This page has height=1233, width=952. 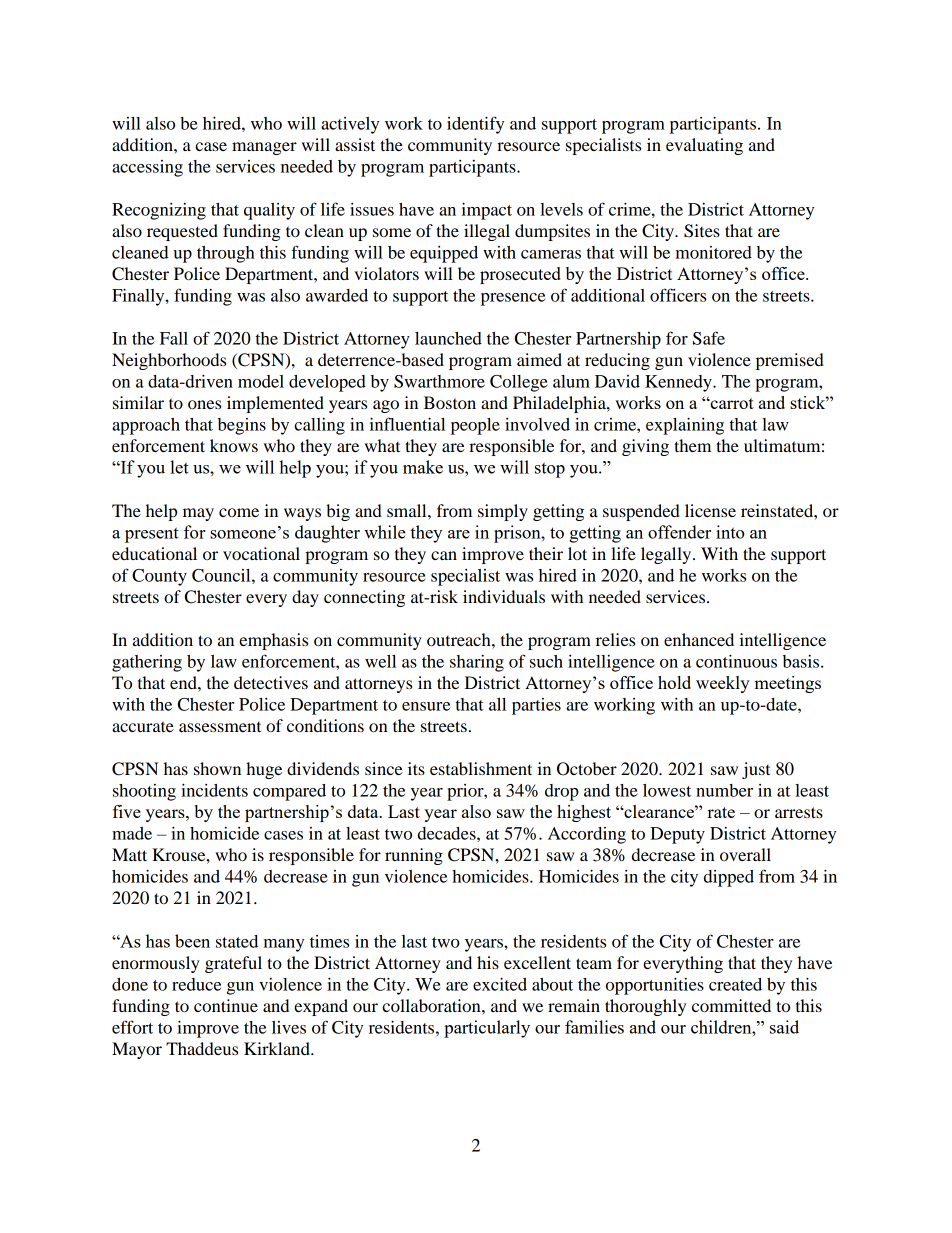 What do you see at coordinates (169, 361) in the page?
I see `Neighborhoods` at bounding box center [169, 361].
